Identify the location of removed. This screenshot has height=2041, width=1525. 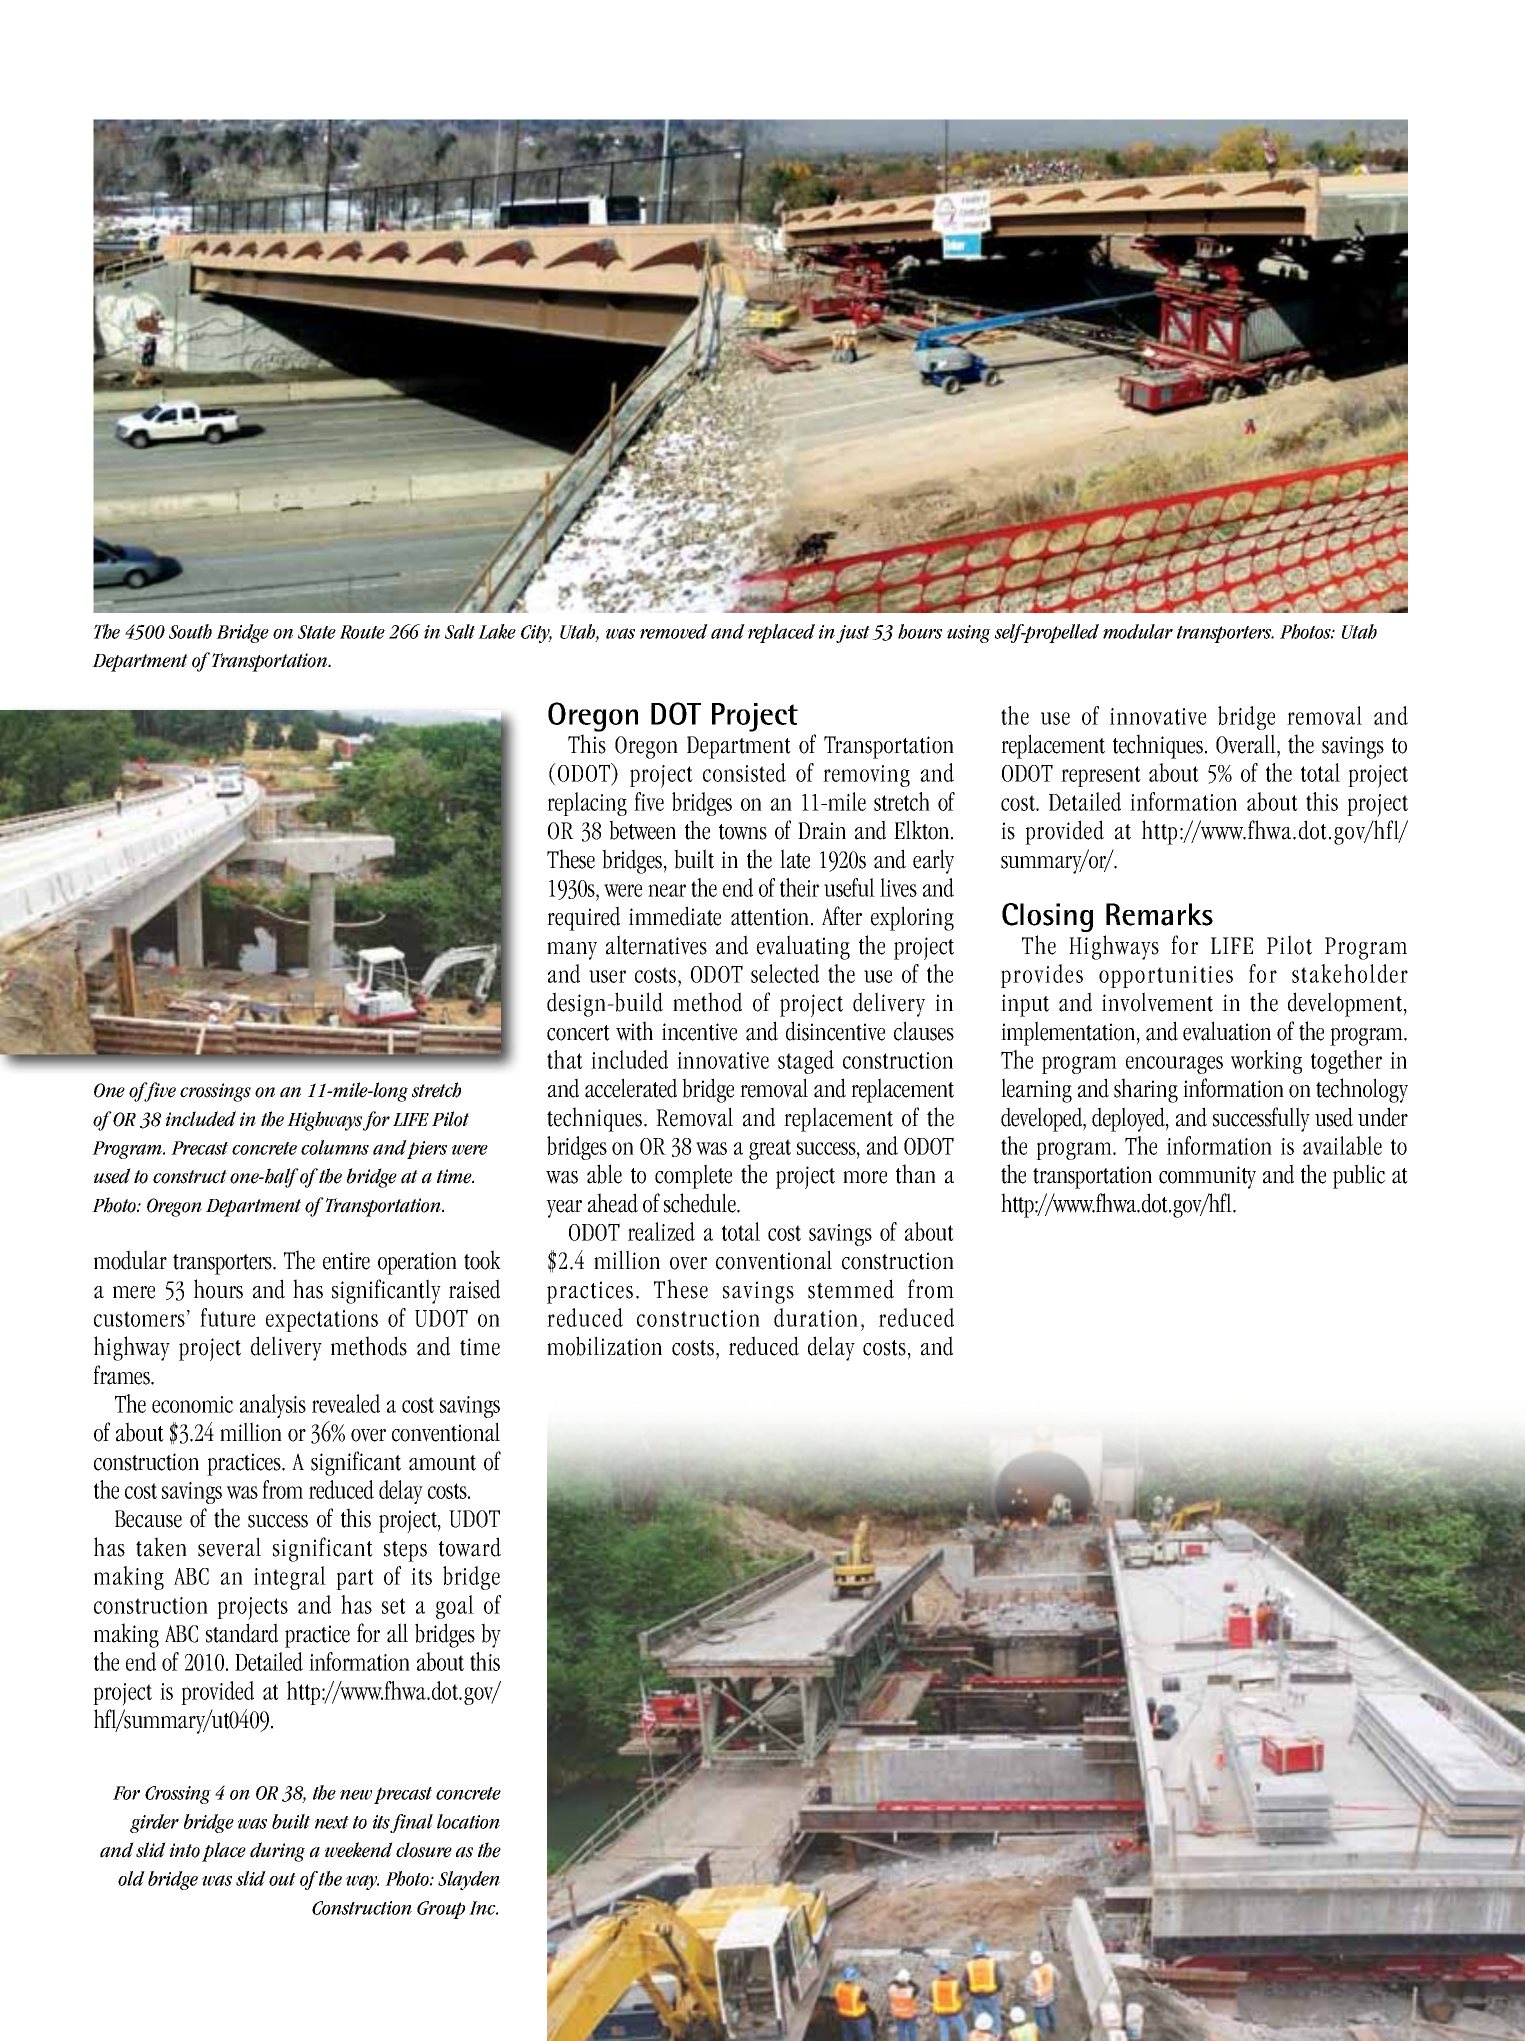
(674, 631).
